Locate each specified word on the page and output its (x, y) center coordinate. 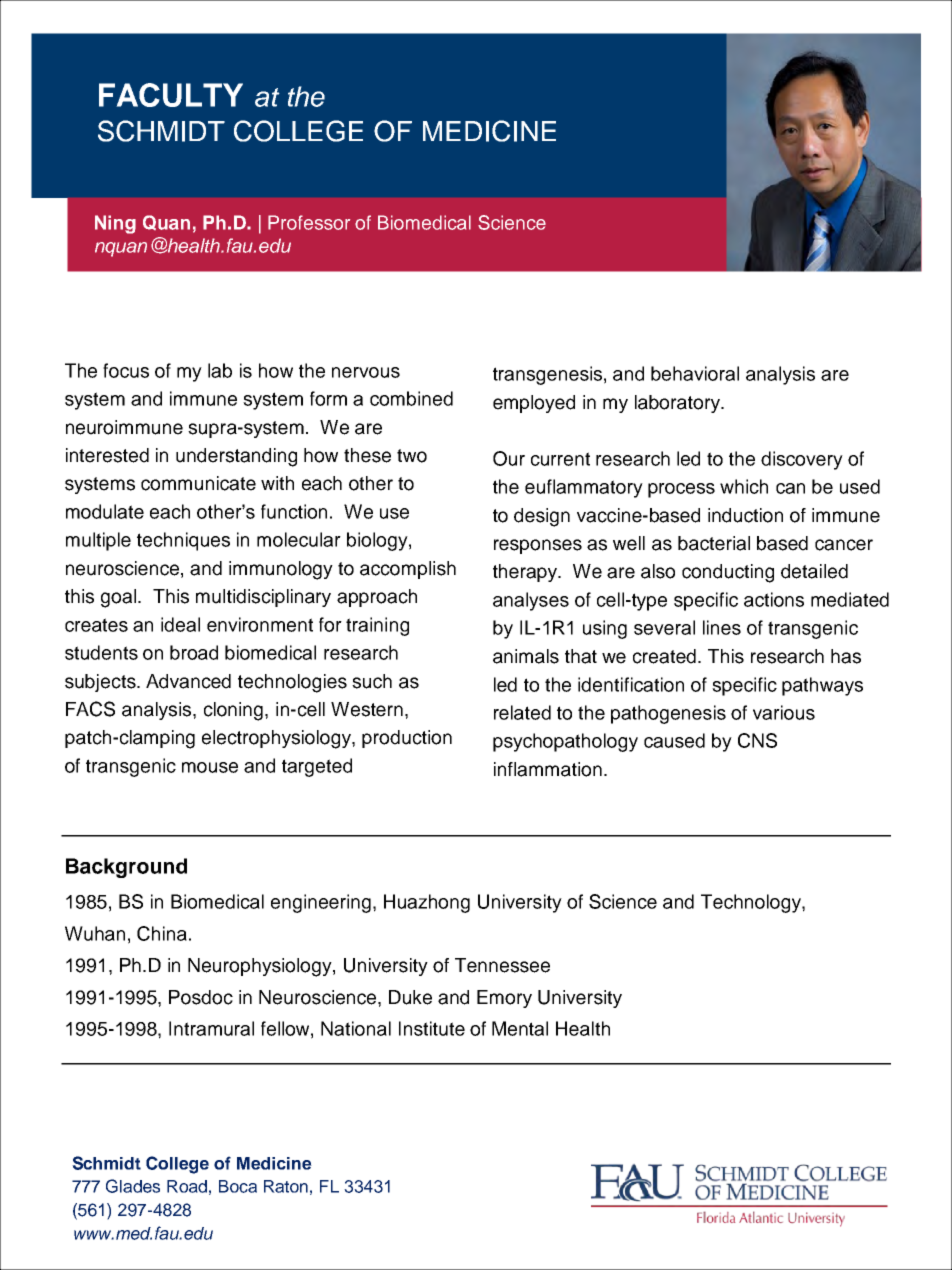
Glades (133, 1186)
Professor (309, 222)
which (744, 486)
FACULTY (171, 95)
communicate (198, 483)
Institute (432, 1028)
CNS (757, 740)
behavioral (695, 373)
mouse (210, 767)
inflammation (548, 769)
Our (509, 458)
